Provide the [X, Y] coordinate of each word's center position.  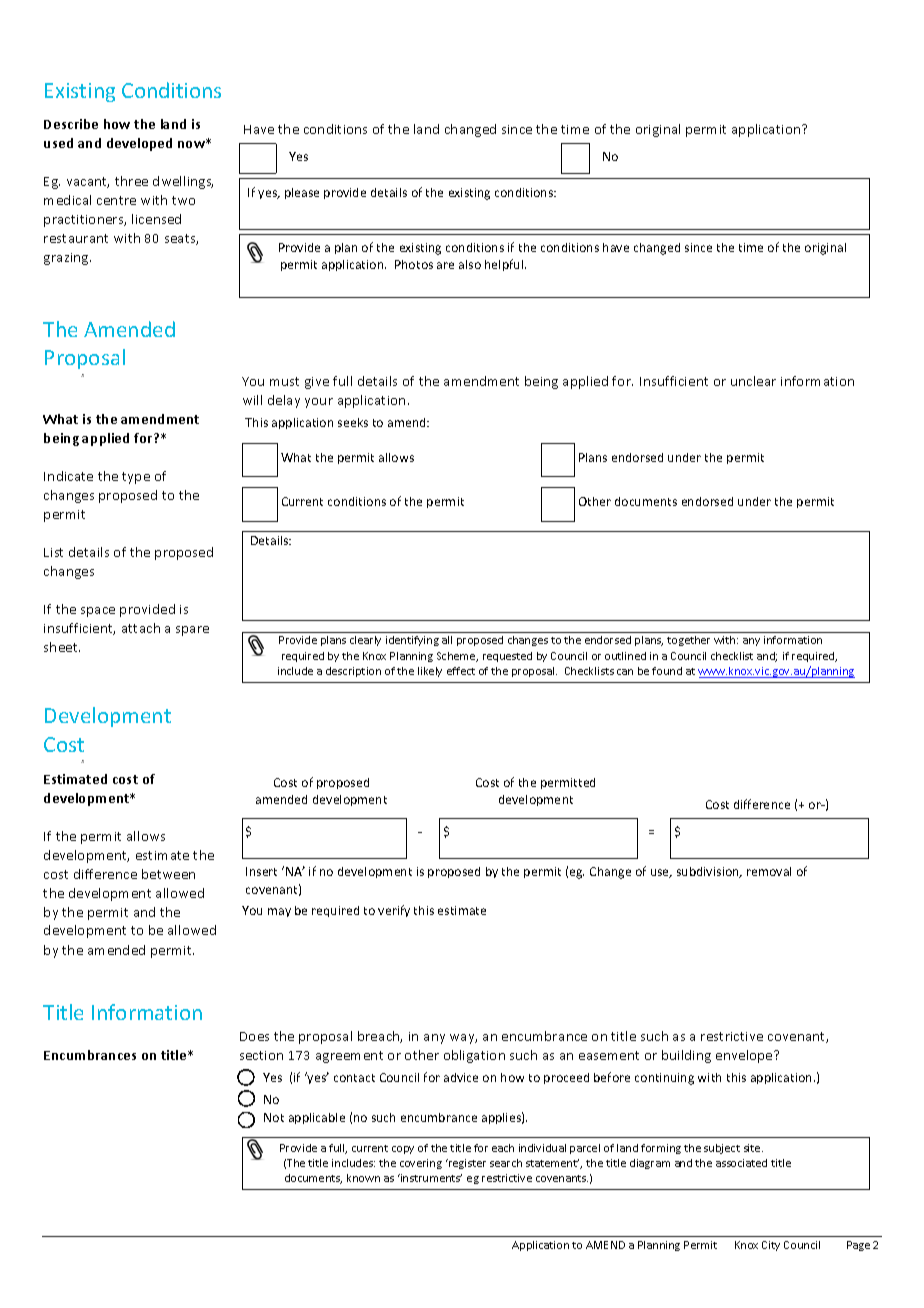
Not [274, 1117]
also [470, 264]
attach [141, 628]
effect [461, 671]
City [771, 1246]
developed [139, 144]
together [688, 641]
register [466, 1164]
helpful [505, 265]
